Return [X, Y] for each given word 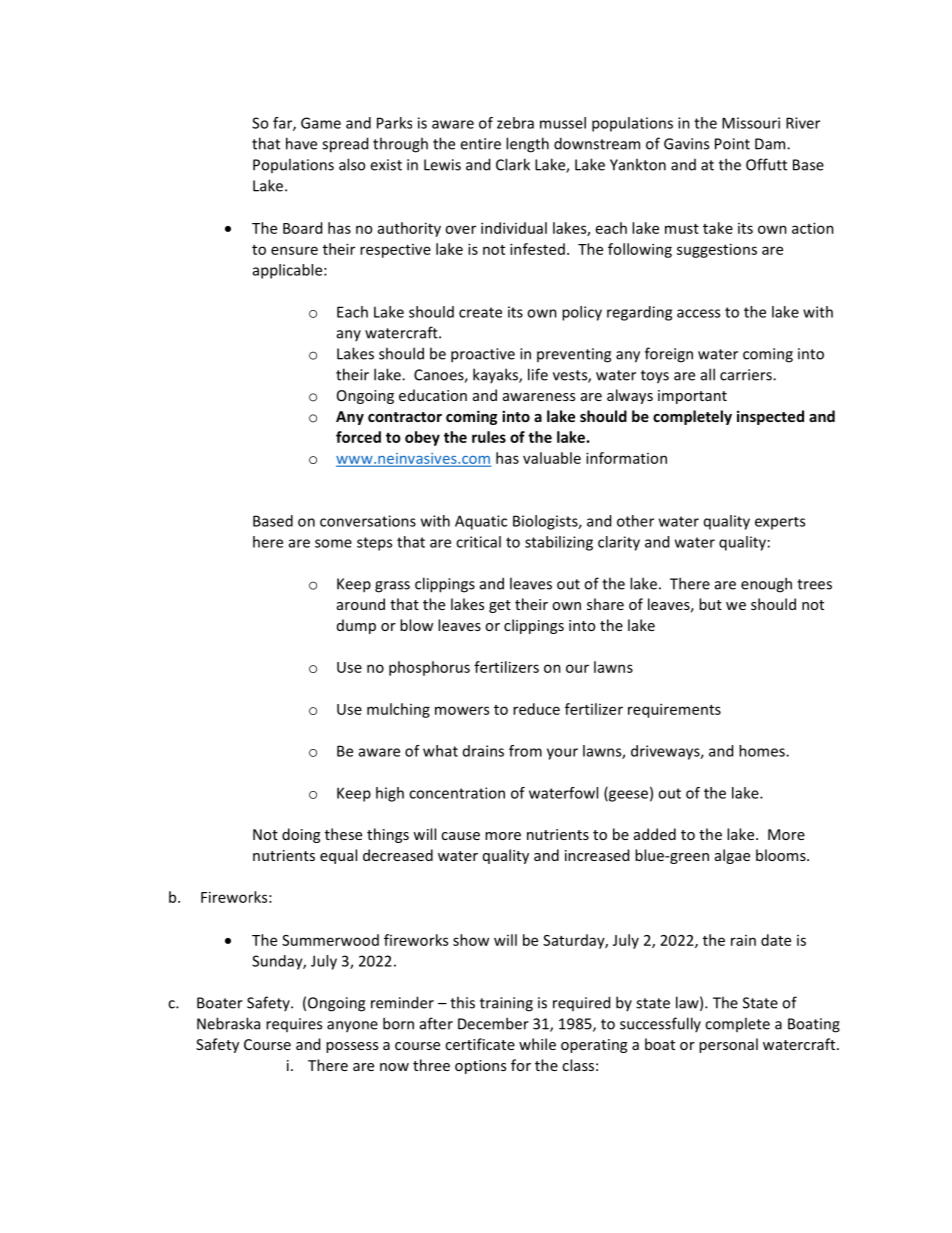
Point [732, 144]
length [527, 145]
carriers [747, 375]
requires [294, 1025]
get [500, 606]
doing [301, 835]
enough [766, 585]
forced [358, 437]
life [538, 374]
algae [732, 856]
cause [460, 836]
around [361, 604]
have [301, 143]
